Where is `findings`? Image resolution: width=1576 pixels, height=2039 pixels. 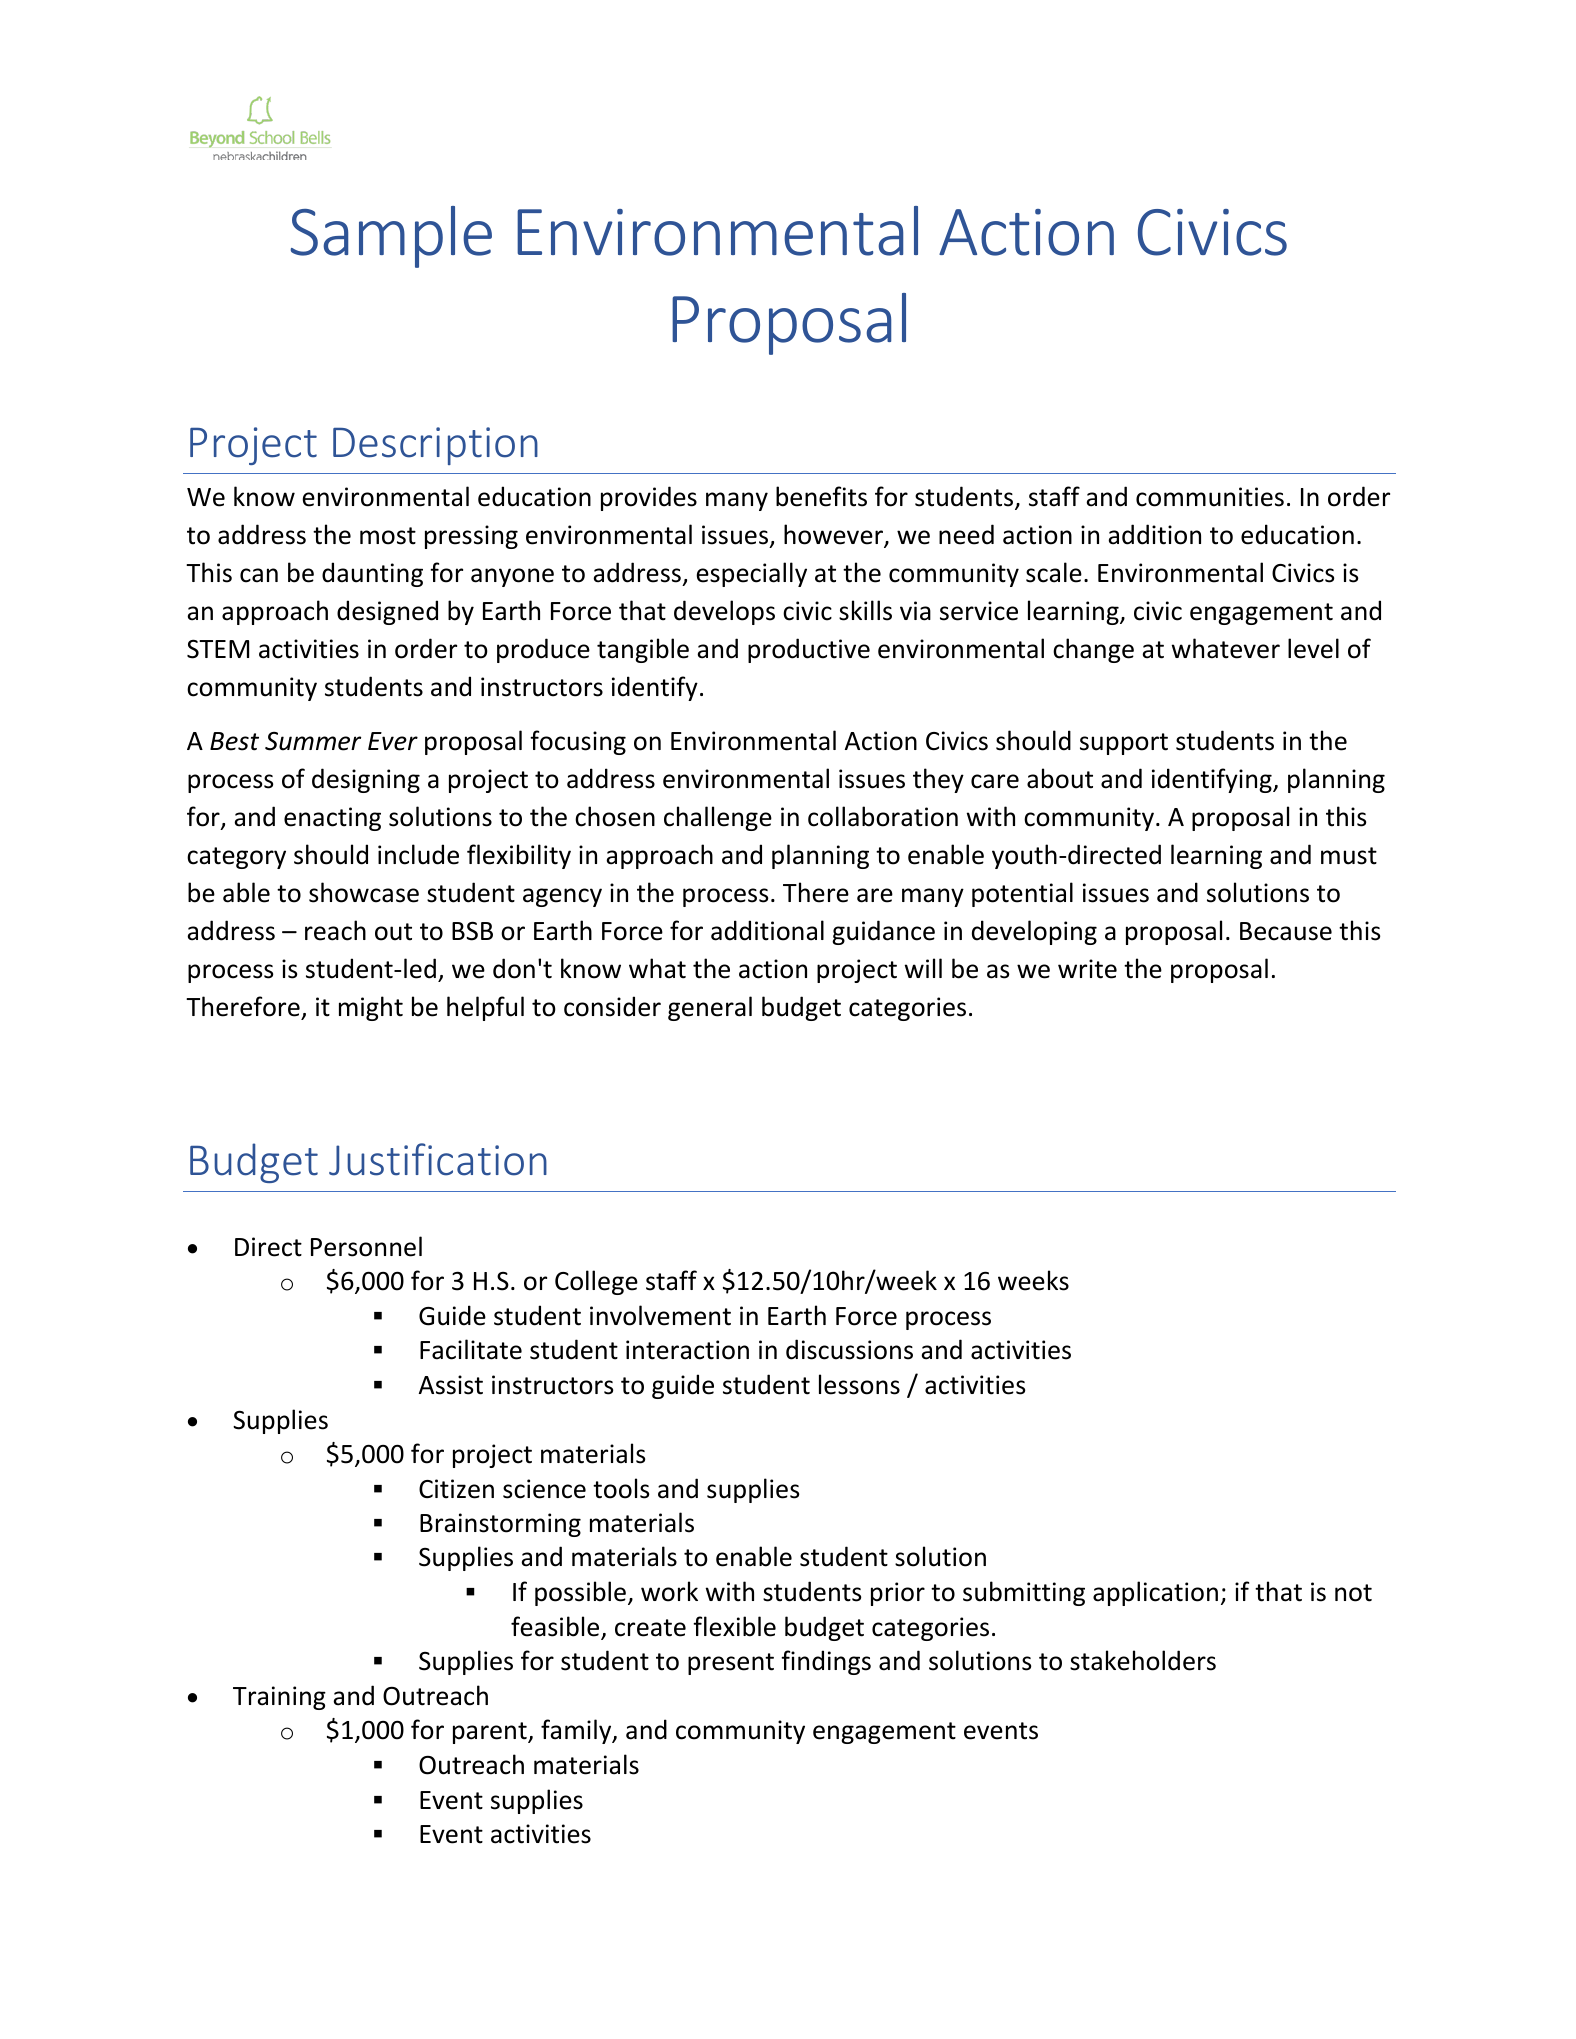
findings is located at coordinates (826, 1662).
